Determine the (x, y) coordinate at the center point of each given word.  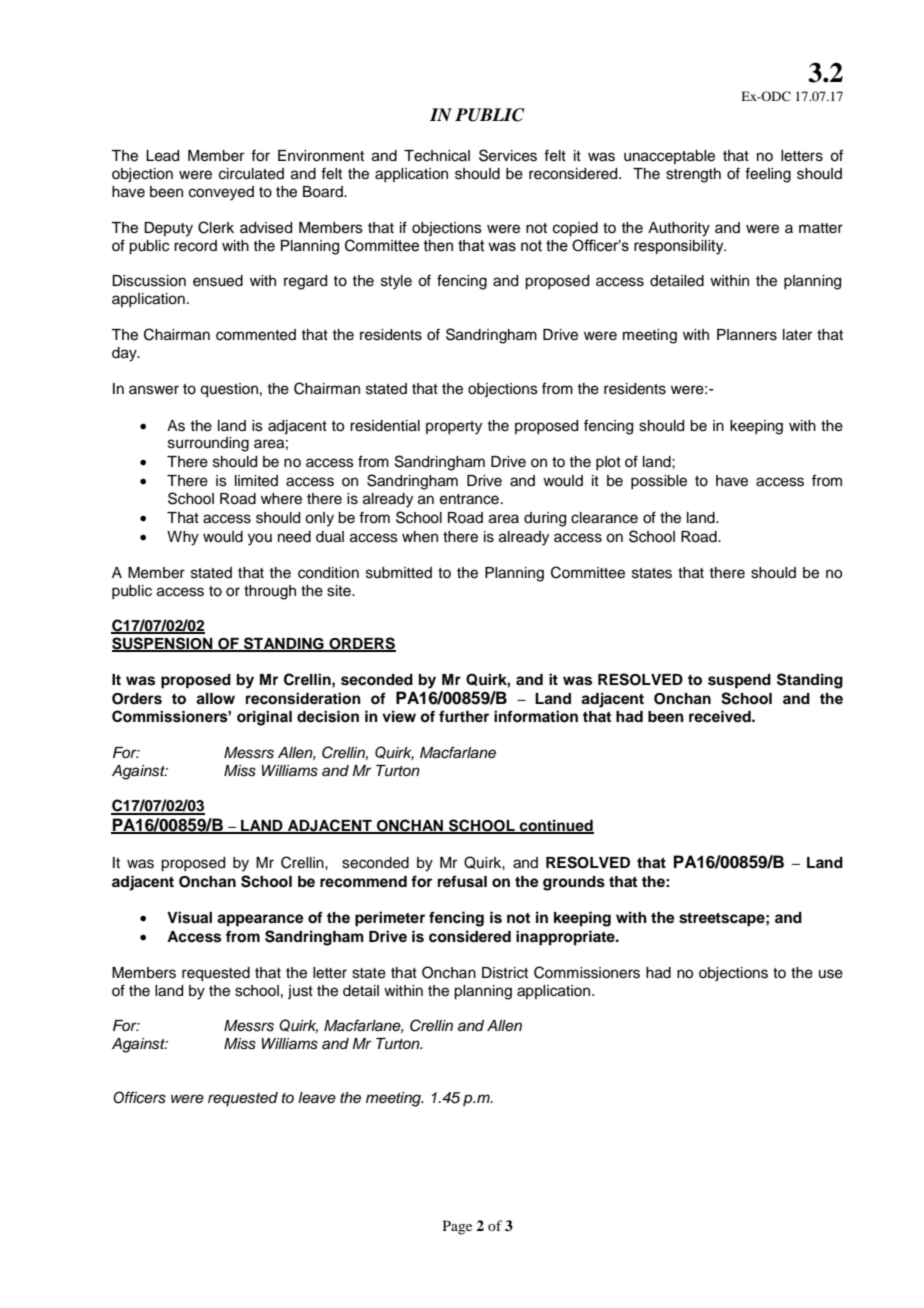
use (831, 974)
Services (508, 155)
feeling (768, 175)
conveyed (221, 193)
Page (457, 1227)
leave (317, 1098)
